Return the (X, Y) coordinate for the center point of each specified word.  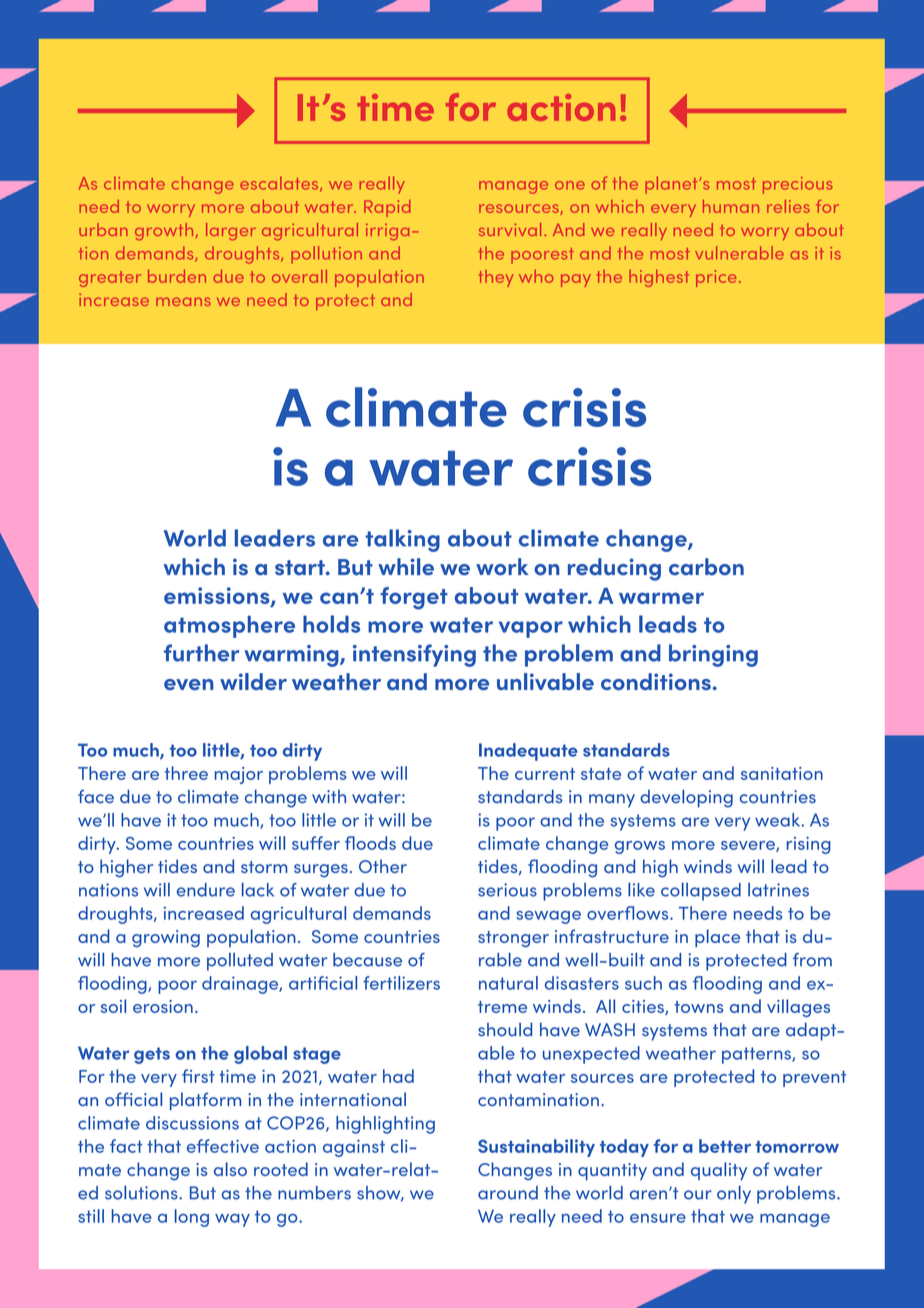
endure (206, 890)
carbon (706, 567)
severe (749, 846)
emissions (218, 597)
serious (507, 890)
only (734, 1195)
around (508, 1193)
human (731, 206)
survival (510, 229)
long (192, 1218)
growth (164, 231)
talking (402, 540)
